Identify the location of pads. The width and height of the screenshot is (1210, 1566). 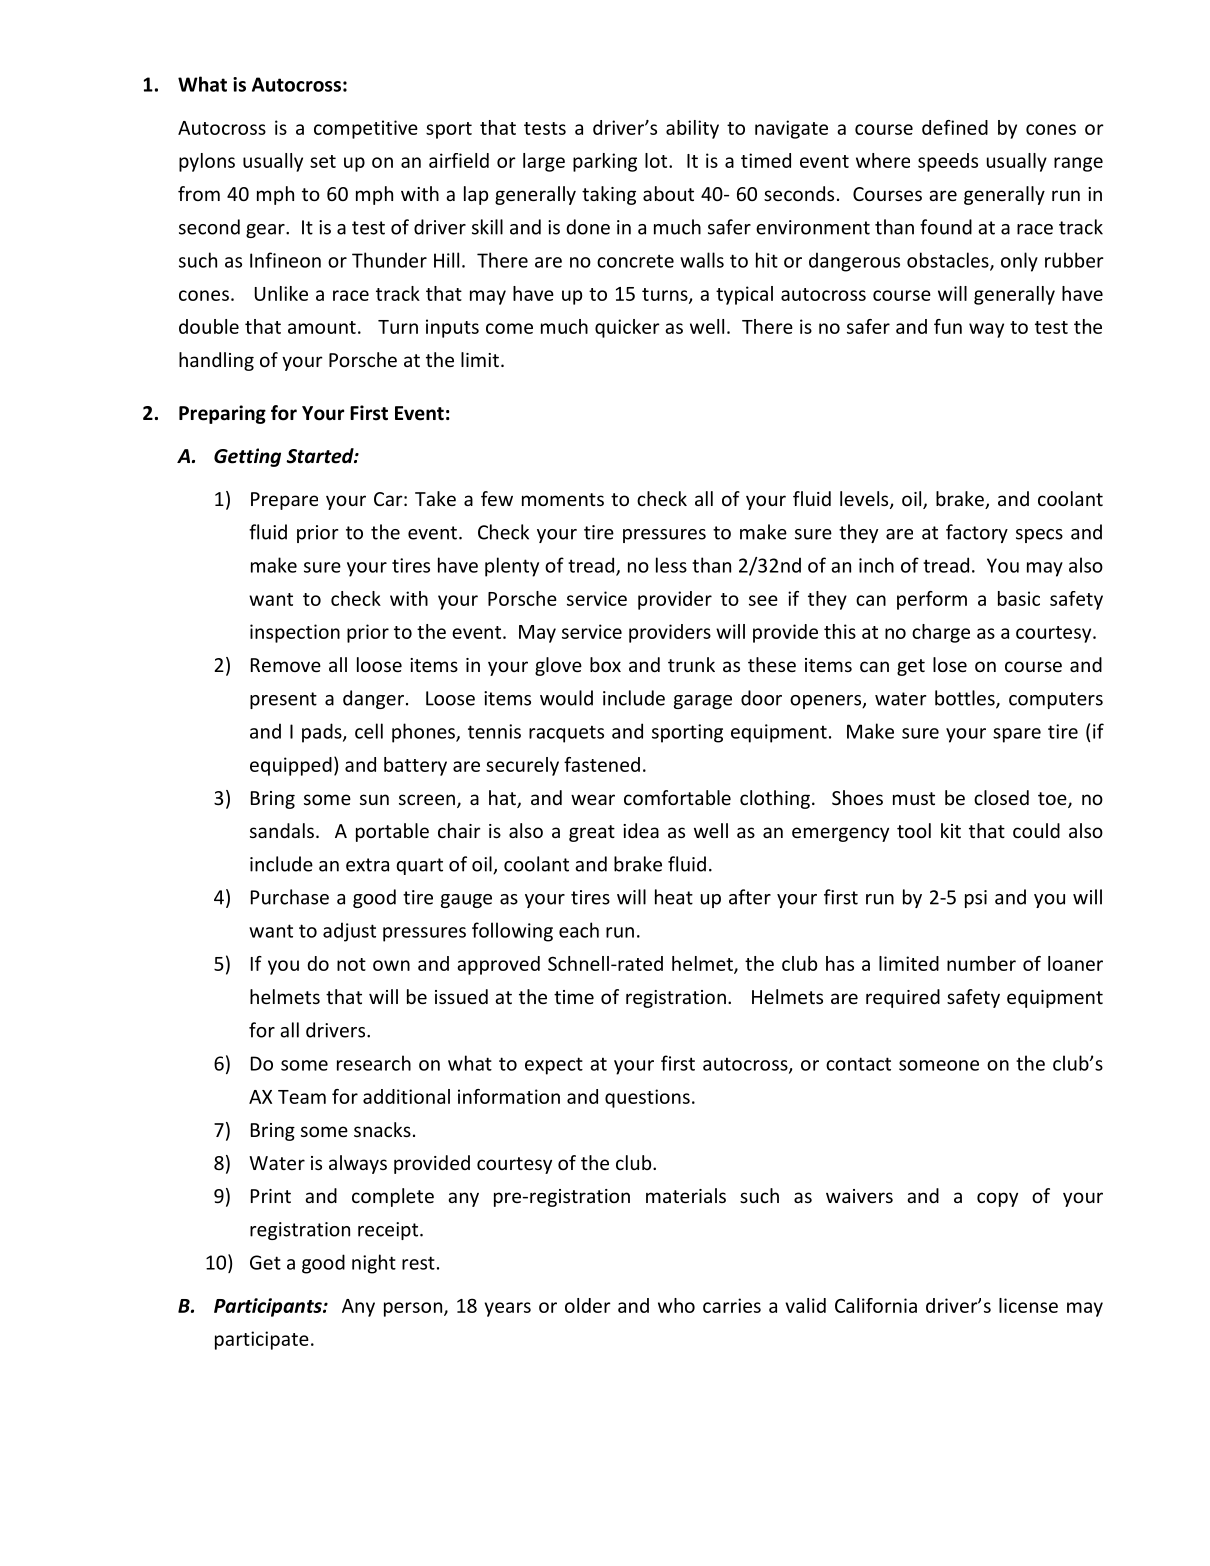
(323, 733).
